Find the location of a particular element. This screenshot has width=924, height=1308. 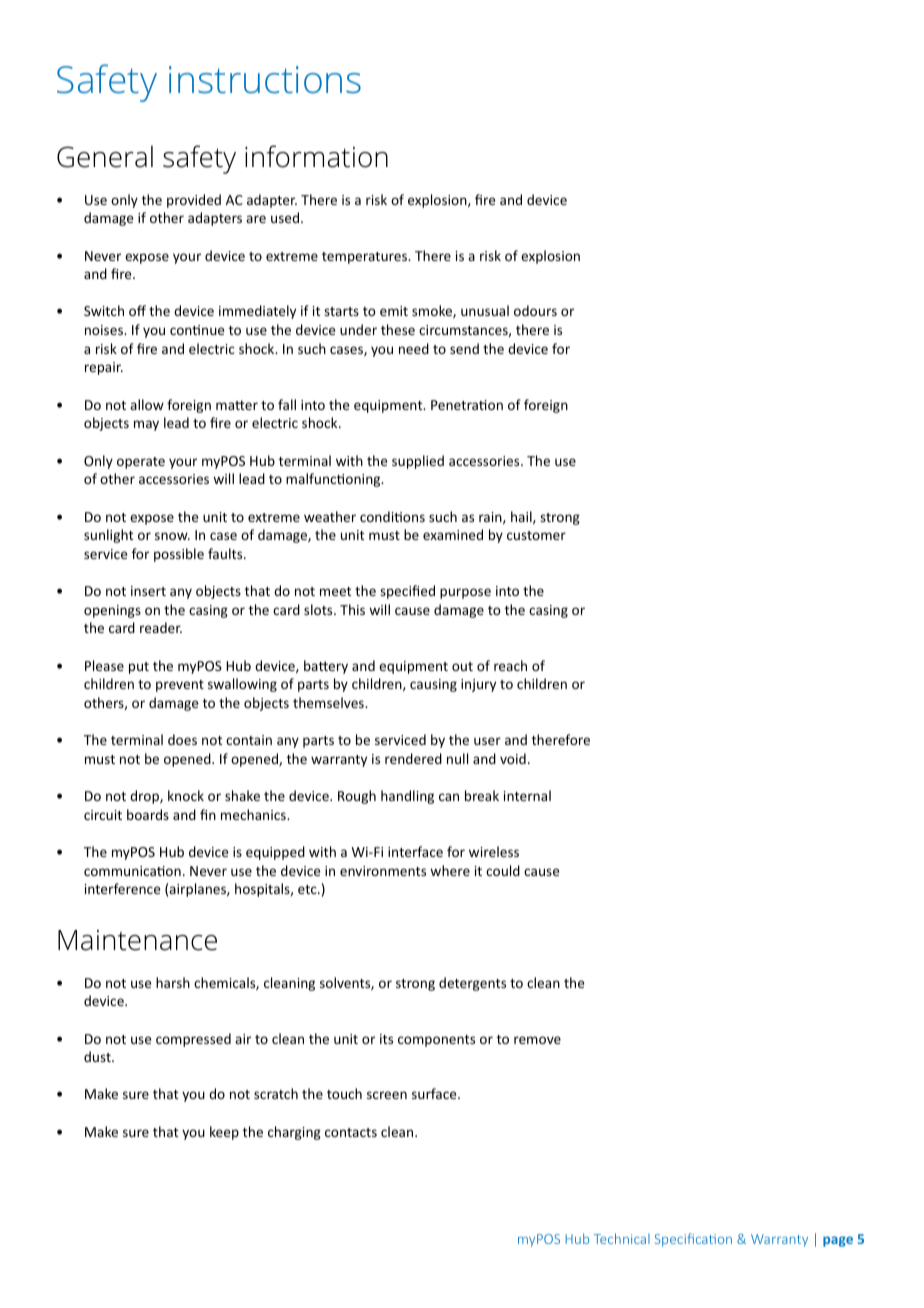

weather is located at coordinates (330, 516).
